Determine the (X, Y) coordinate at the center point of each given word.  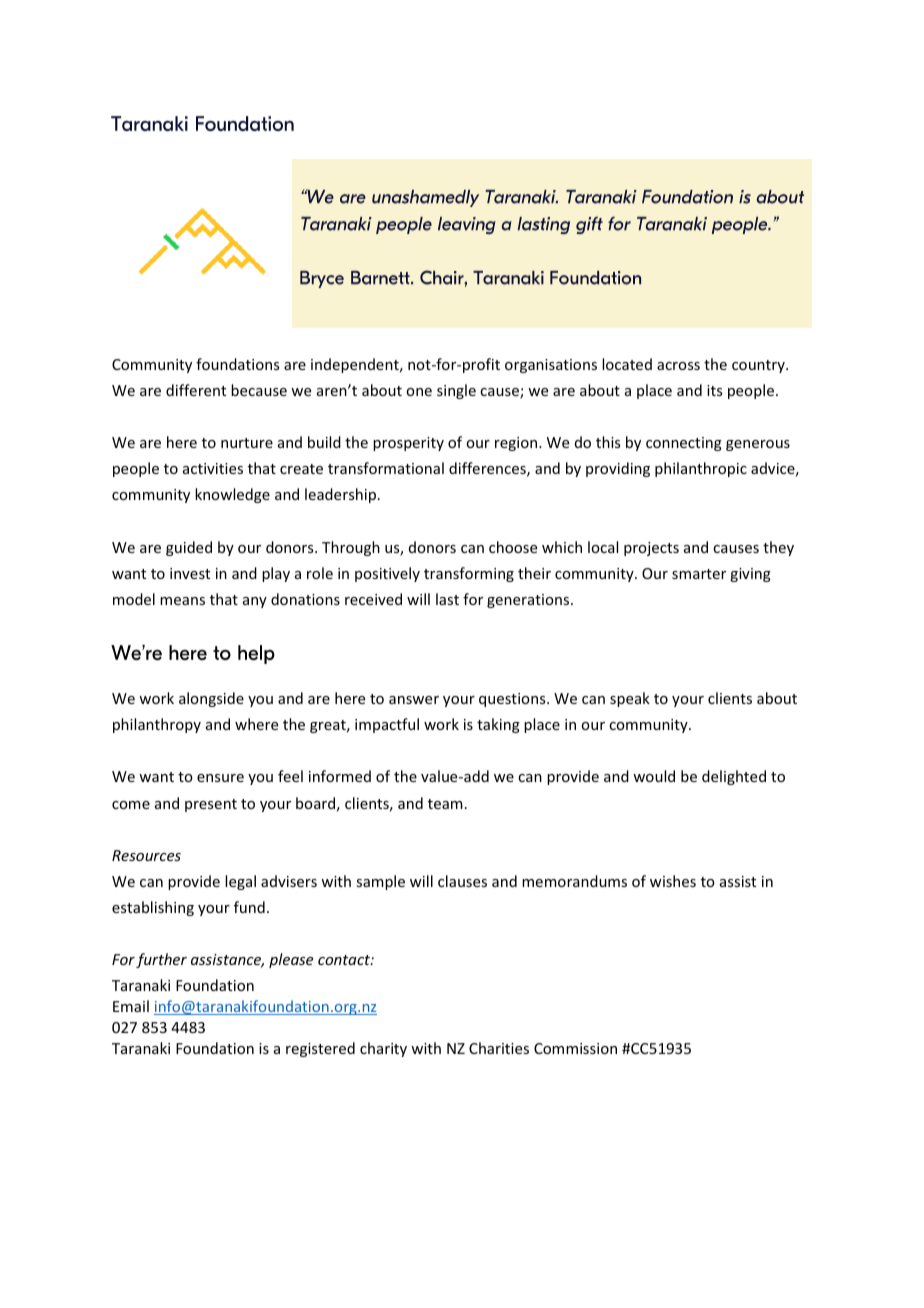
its (714, 390)
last (447, 599)
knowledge (232, 495)
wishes (673, 881)
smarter (699, 574)
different (196, 390)
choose (513, 547)
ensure (220, 778)
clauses (462, 881)
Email (131, 1006)
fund (249, 907)
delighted (734, 777)
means (182, 601)
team (445, 804)
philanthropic (701, 469)
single (456, 391)
